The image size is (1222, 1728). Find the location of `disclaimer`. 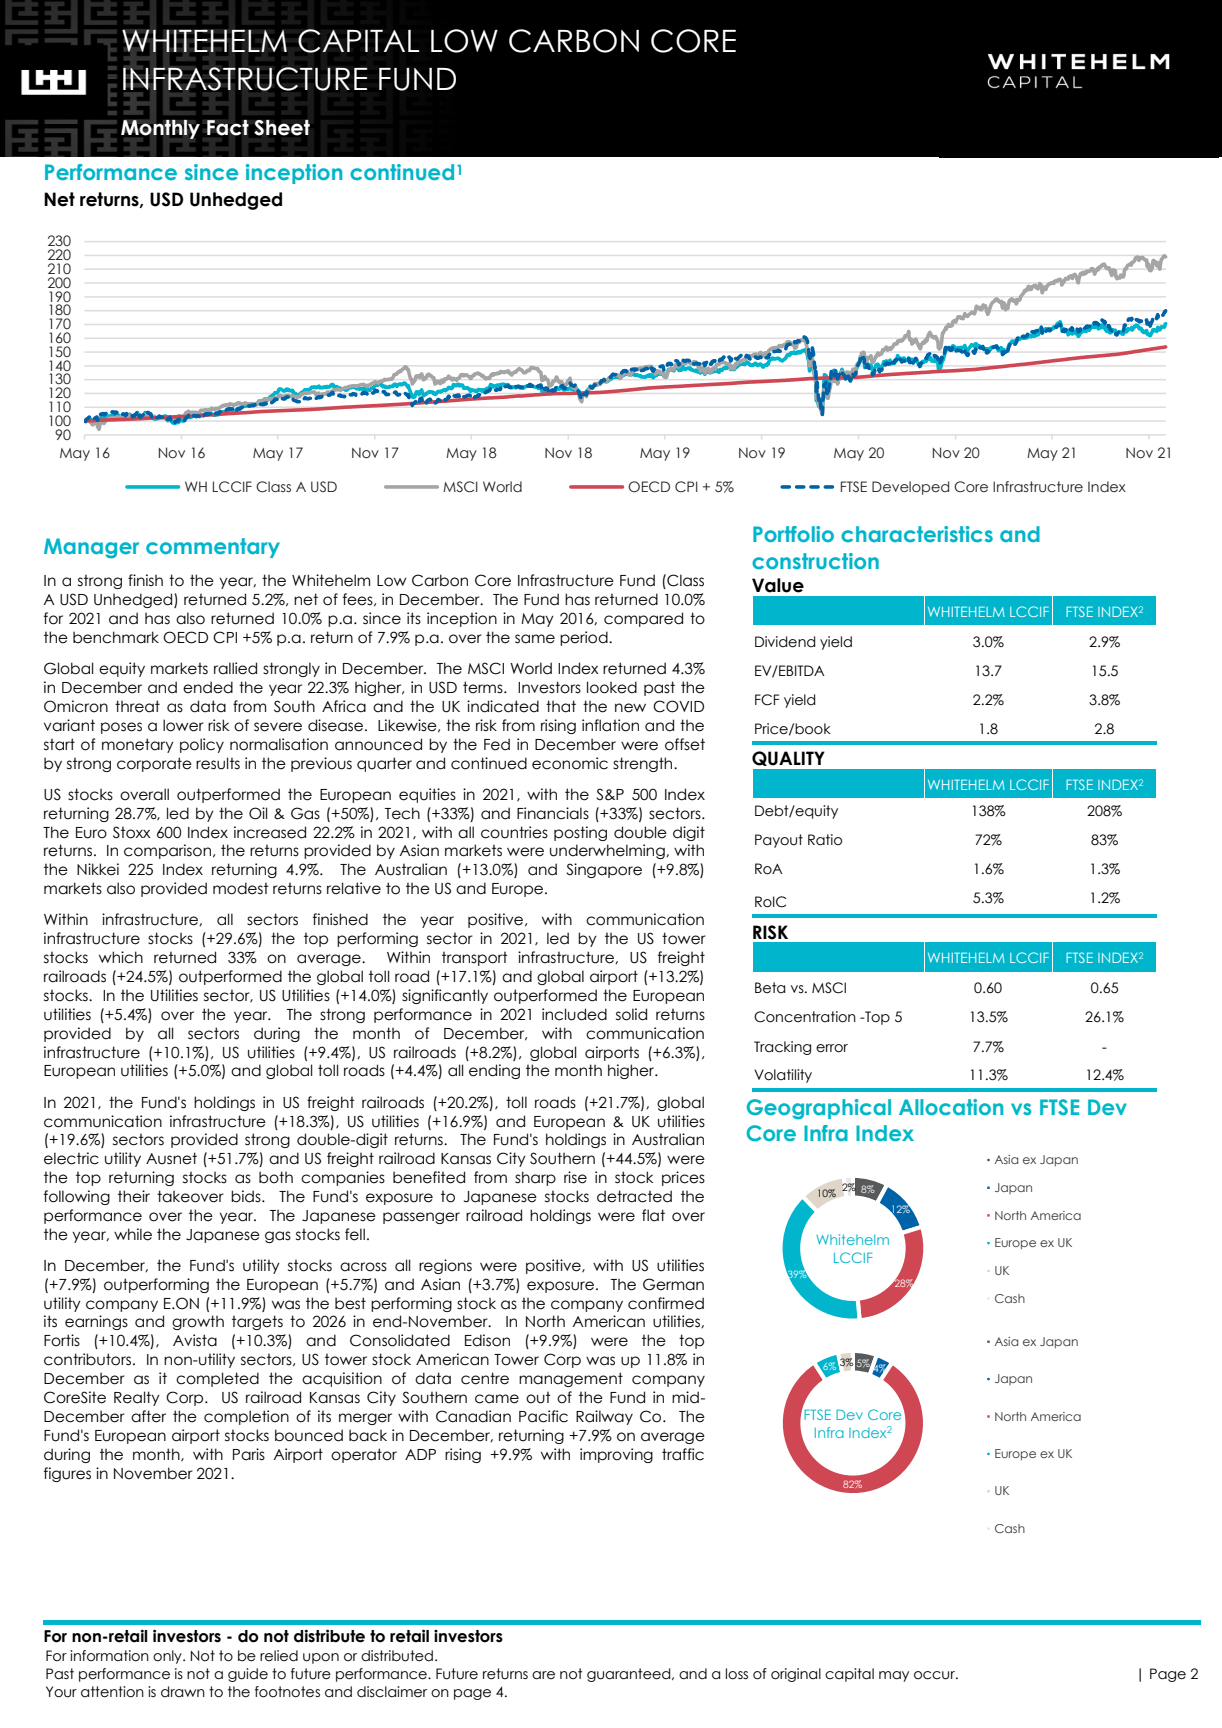

disclaimer is located at coordinates (392, 1692).
